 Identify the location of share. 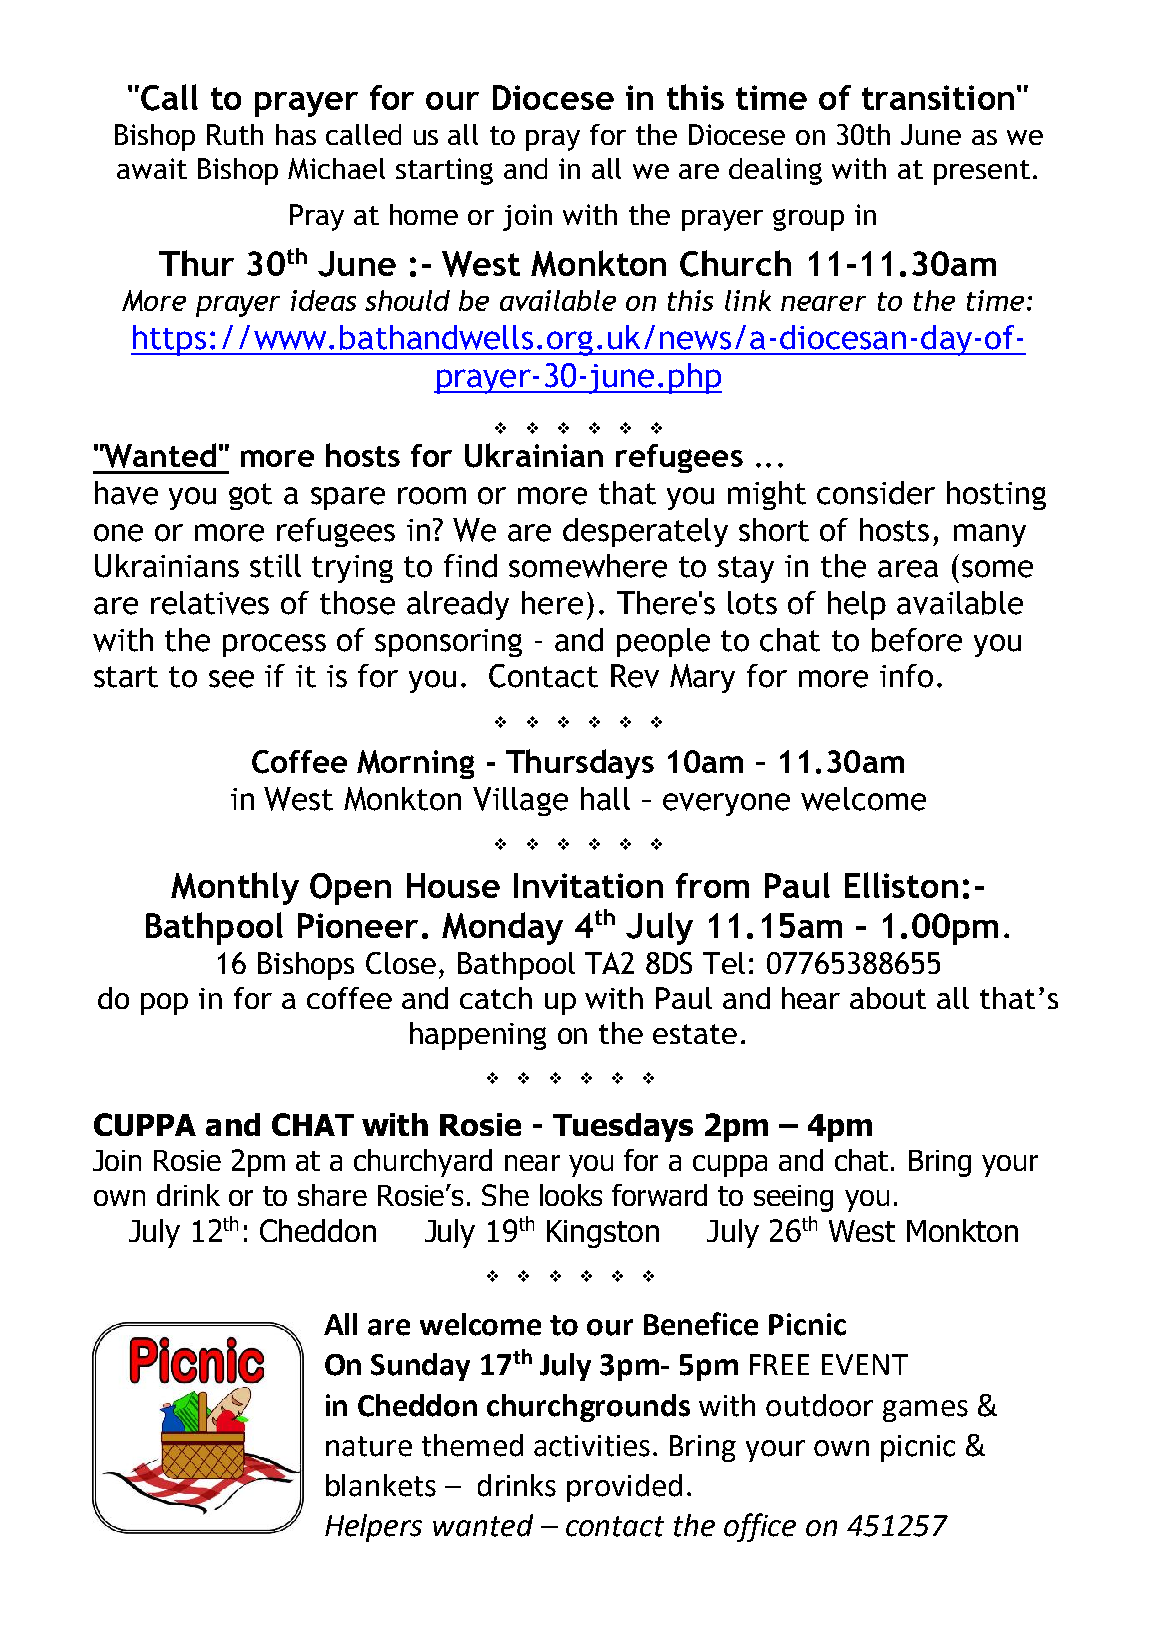
(332, 1195).
